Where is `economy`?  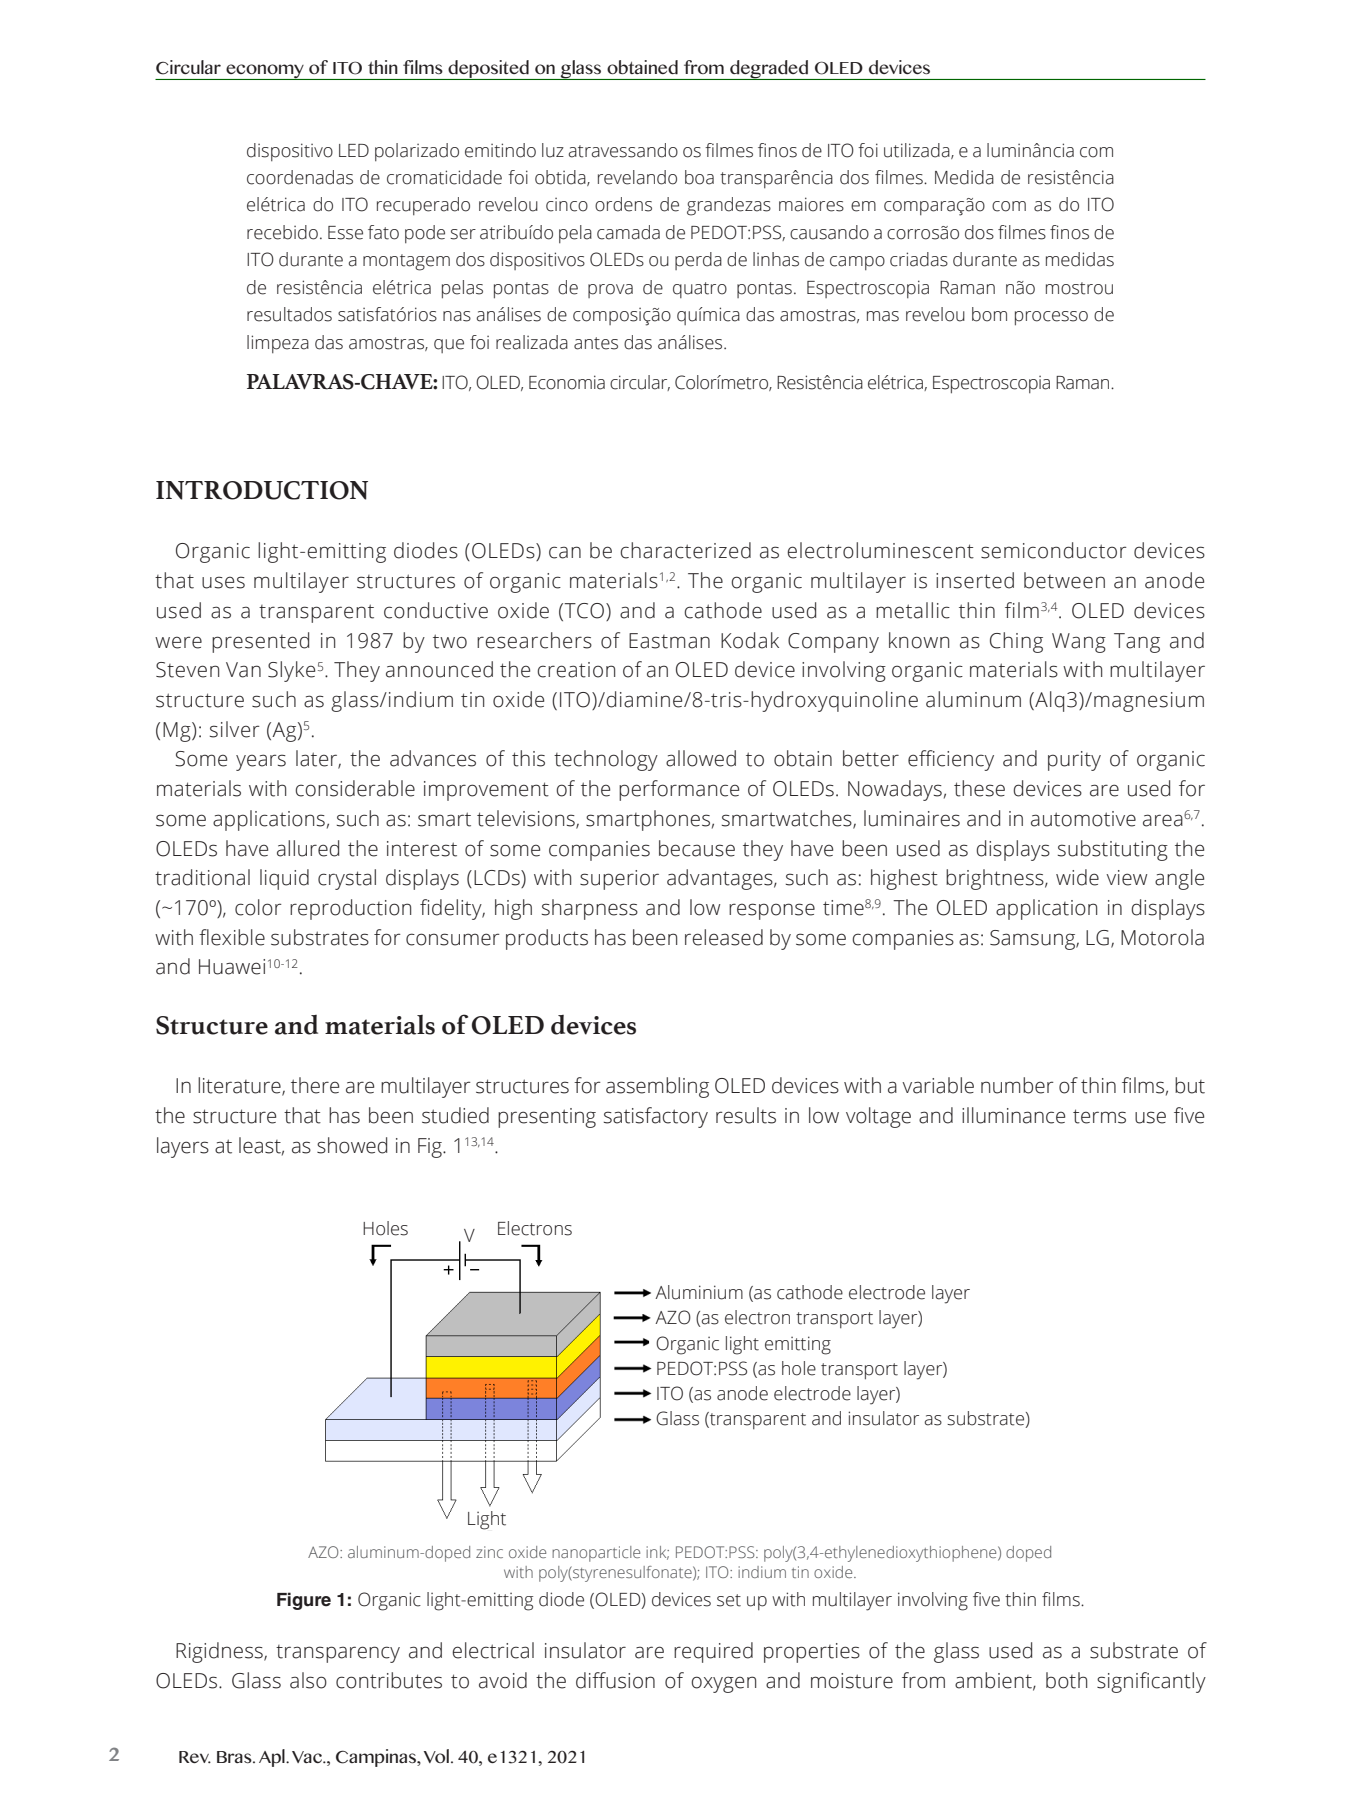 economy is located at coordinates (265, 72).
